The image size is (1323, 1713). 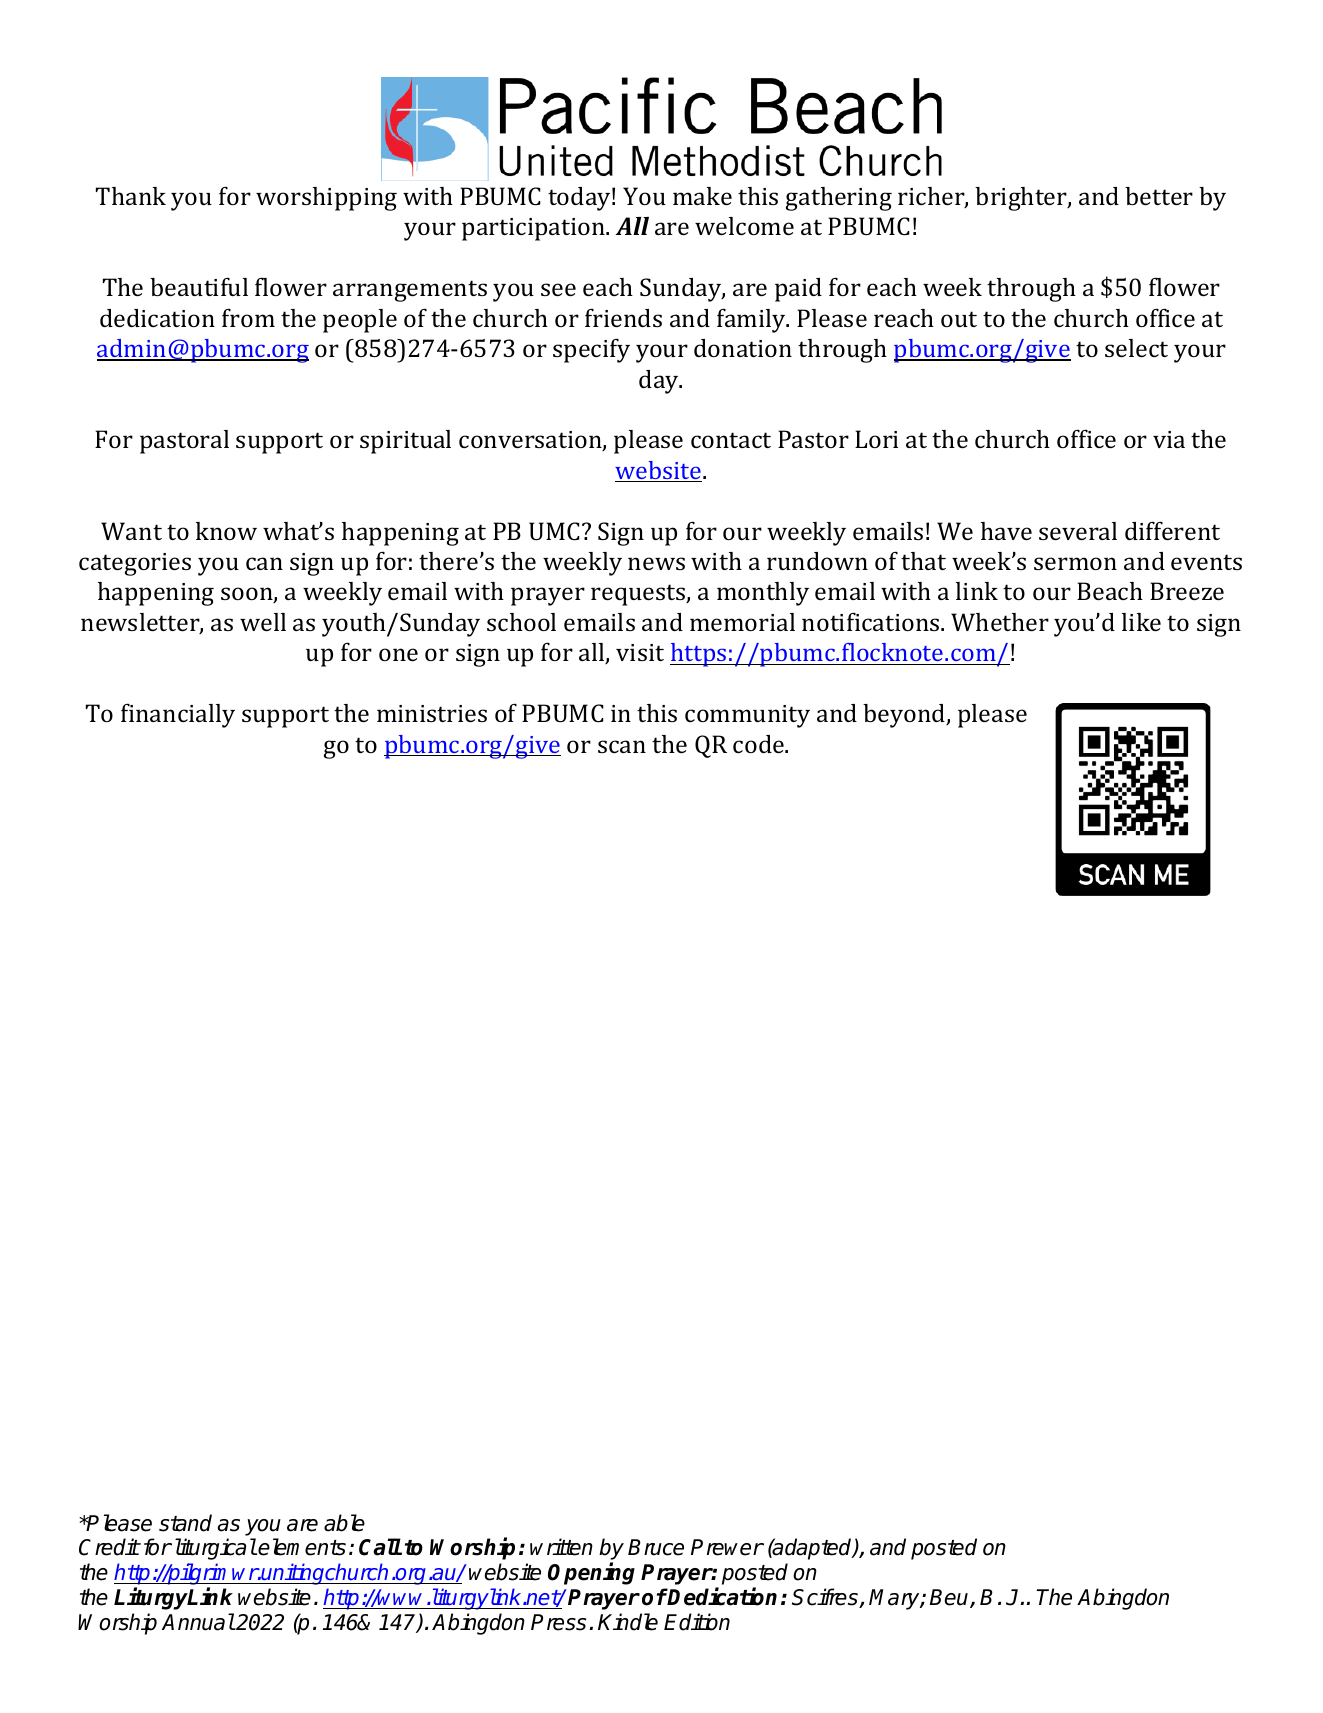 What do you see at coordinates (702, 196) in the document?
I see `make` at bounding box center [702, 196].
